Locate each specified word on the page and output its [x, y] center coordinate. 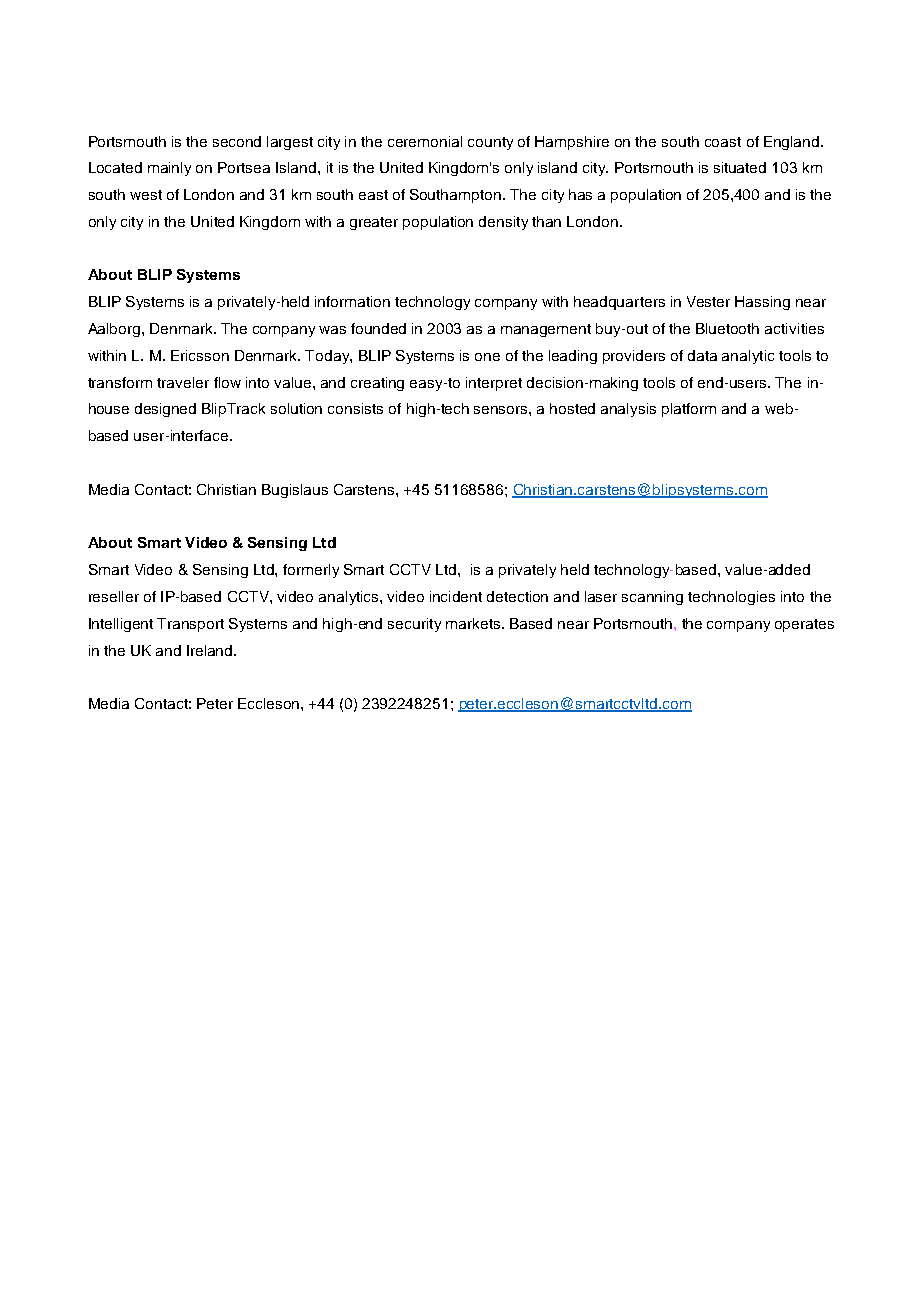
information [352, 301]
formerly [311, 571]
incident [456, 596]
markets [474, 623]
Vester [708, 301]
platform [689, 410]
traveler [183, 382]
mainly [169, 169]
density [503, 223]
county [490, 143]
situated [740, 167]
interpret [494, 384]
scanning [652, 598]
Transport [190, 625]
